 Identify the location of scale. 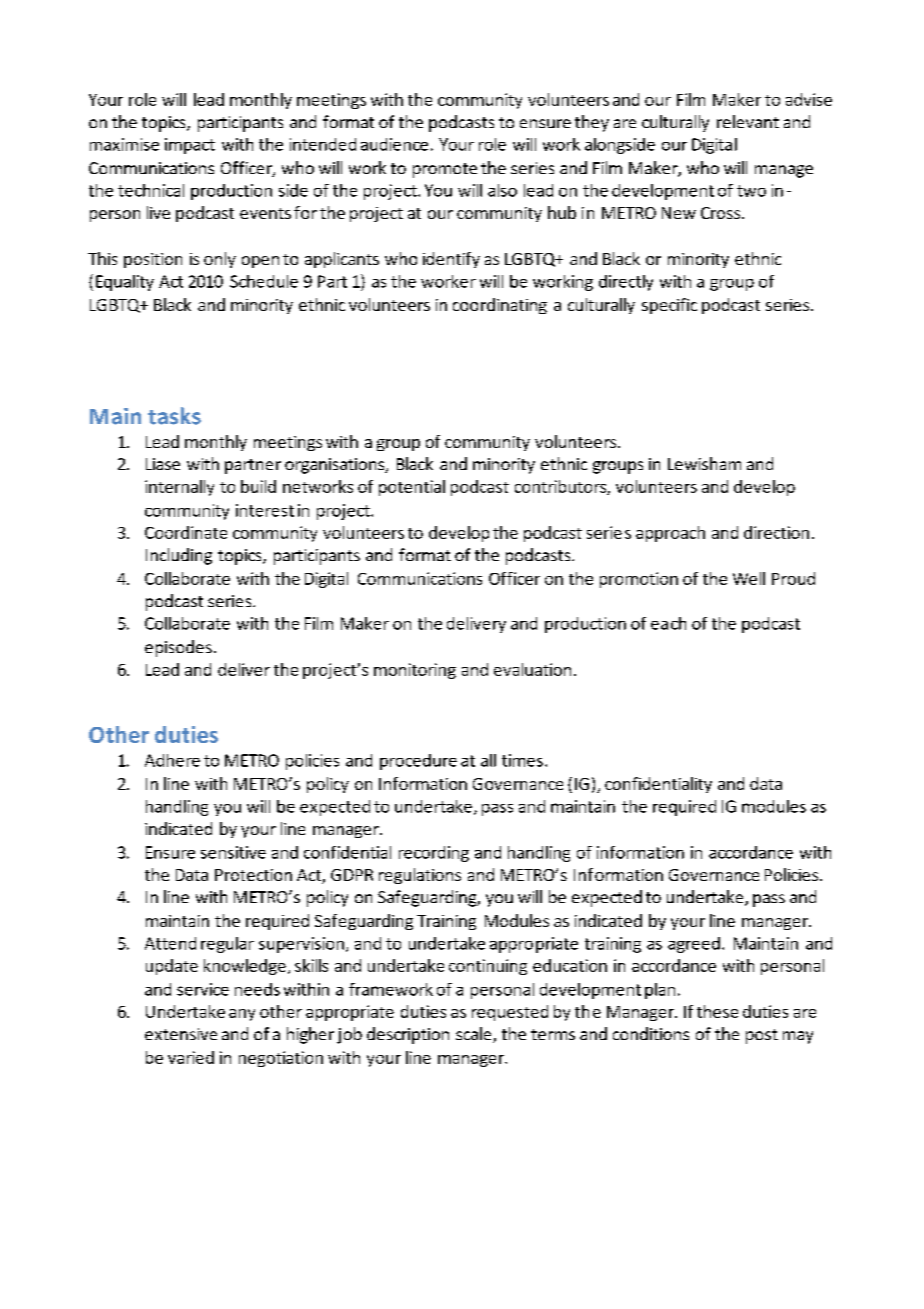
(475, 1035).
